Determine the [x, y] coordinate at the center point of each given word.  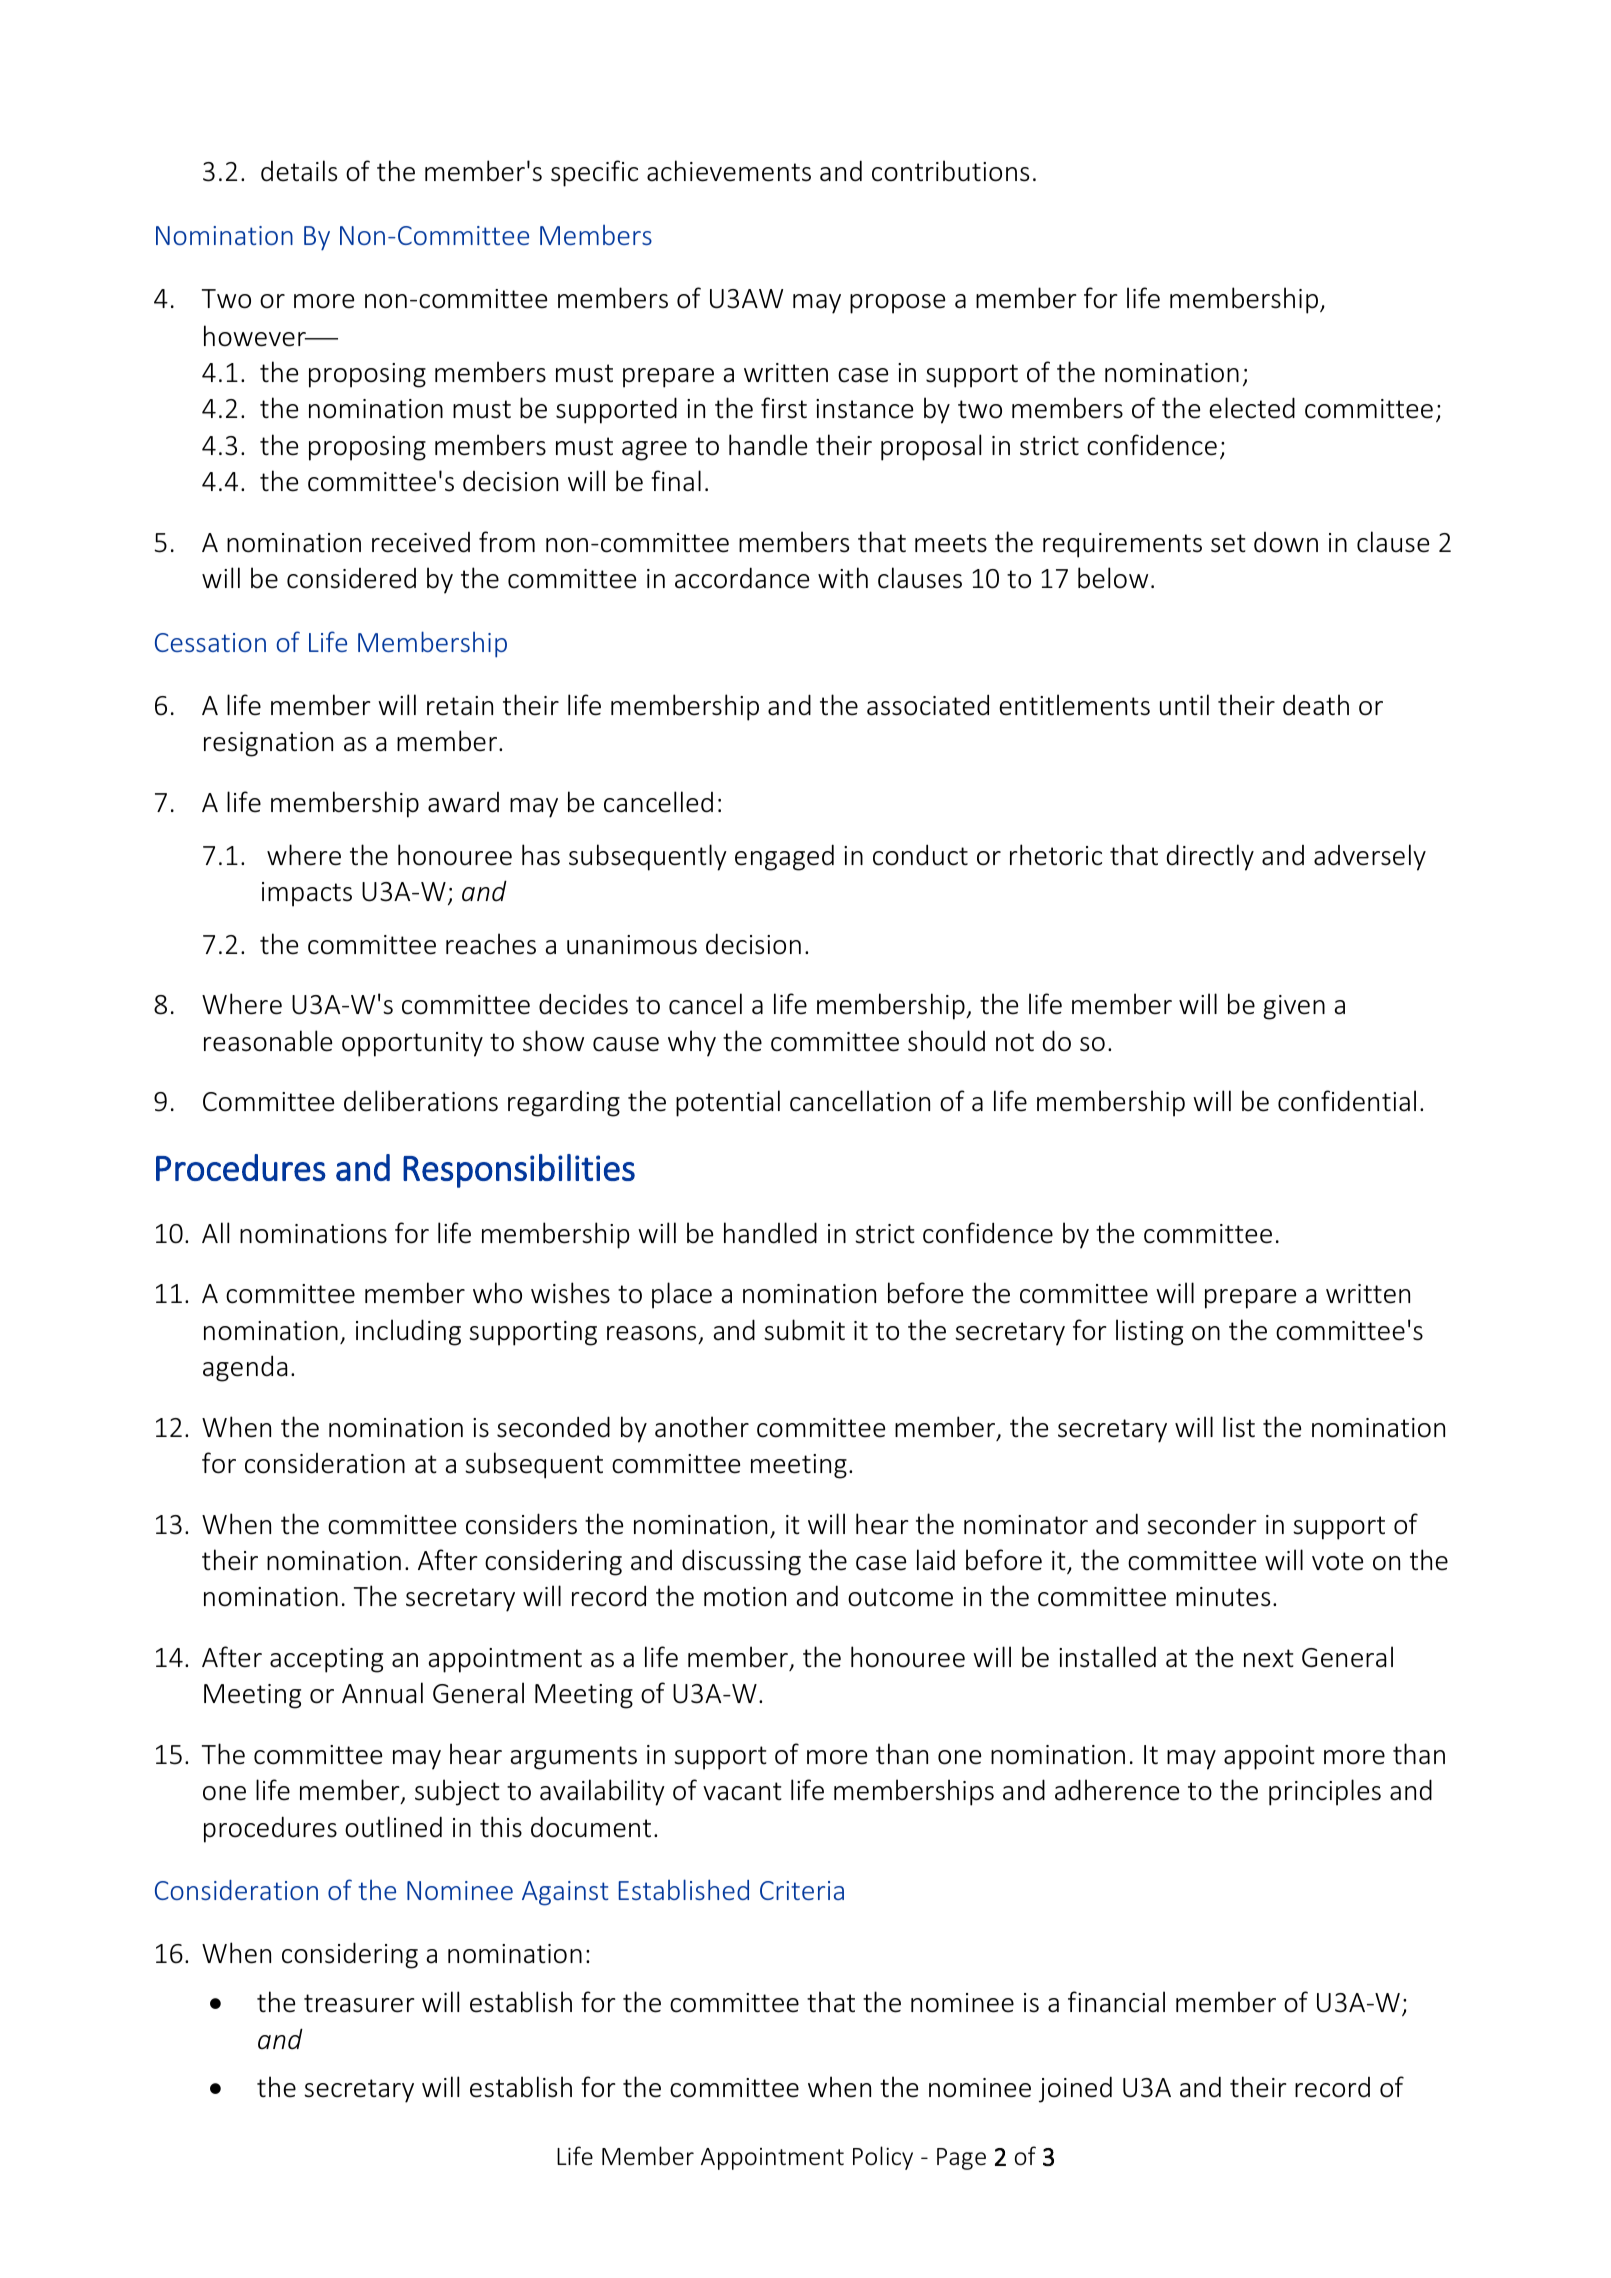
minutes [1223, 1597]
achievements [729, 171]
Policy [883, 2158]
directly [1210, 857]
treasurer [359, 2003]
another [702, 1427]
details [299, 171]
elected [1252, 408]
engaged [784, 857]
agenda [245, 1368]
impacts [307, 894]
